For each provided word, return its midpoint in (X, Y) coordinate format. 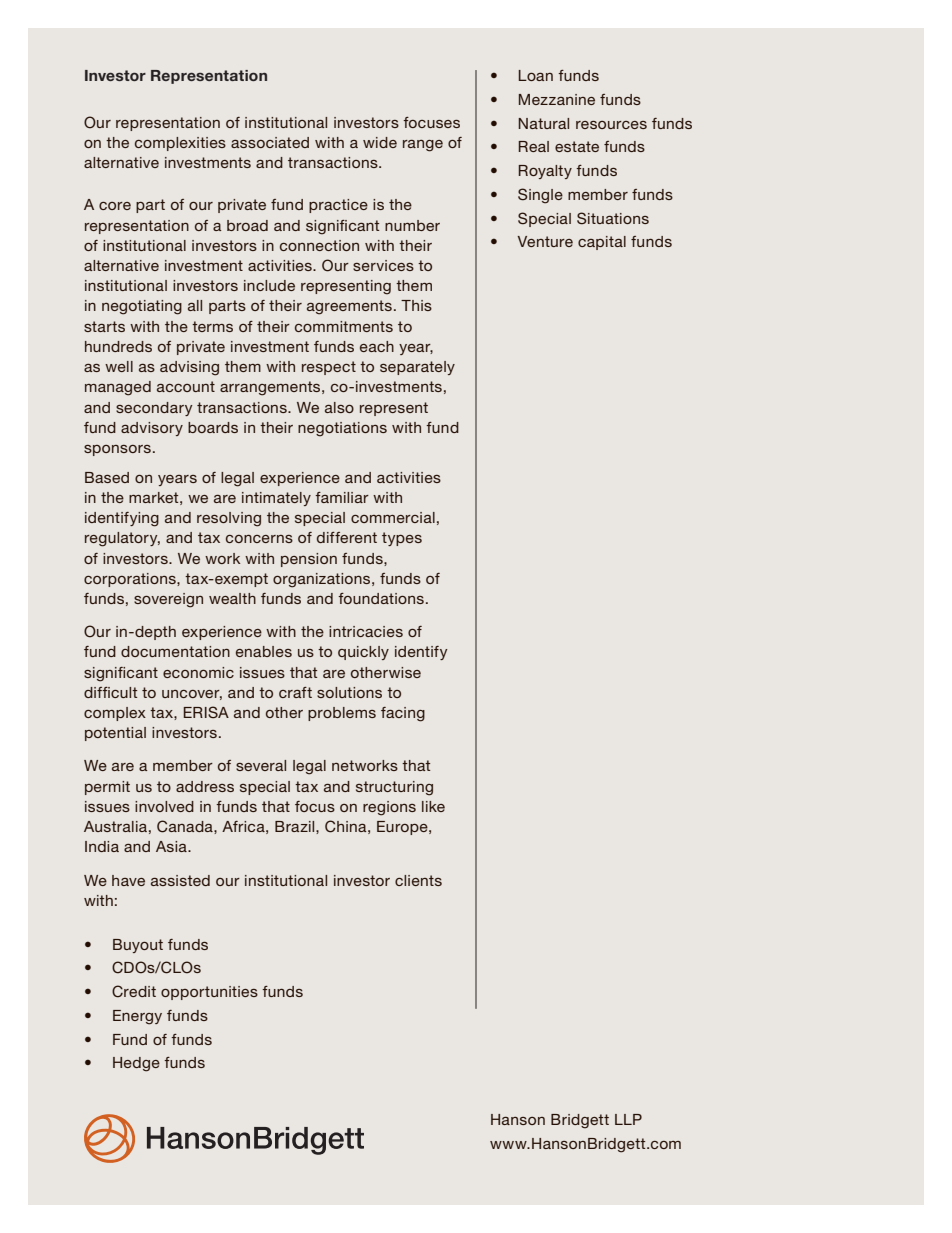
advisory (152, 429)
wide (380, 142)
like (433, 806)
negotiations (342, 429)
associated (270, 142)
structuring (394, 788)
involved (164, 806)
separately (417, 368)
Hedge (136, 1064)
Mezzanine (557, 99)
